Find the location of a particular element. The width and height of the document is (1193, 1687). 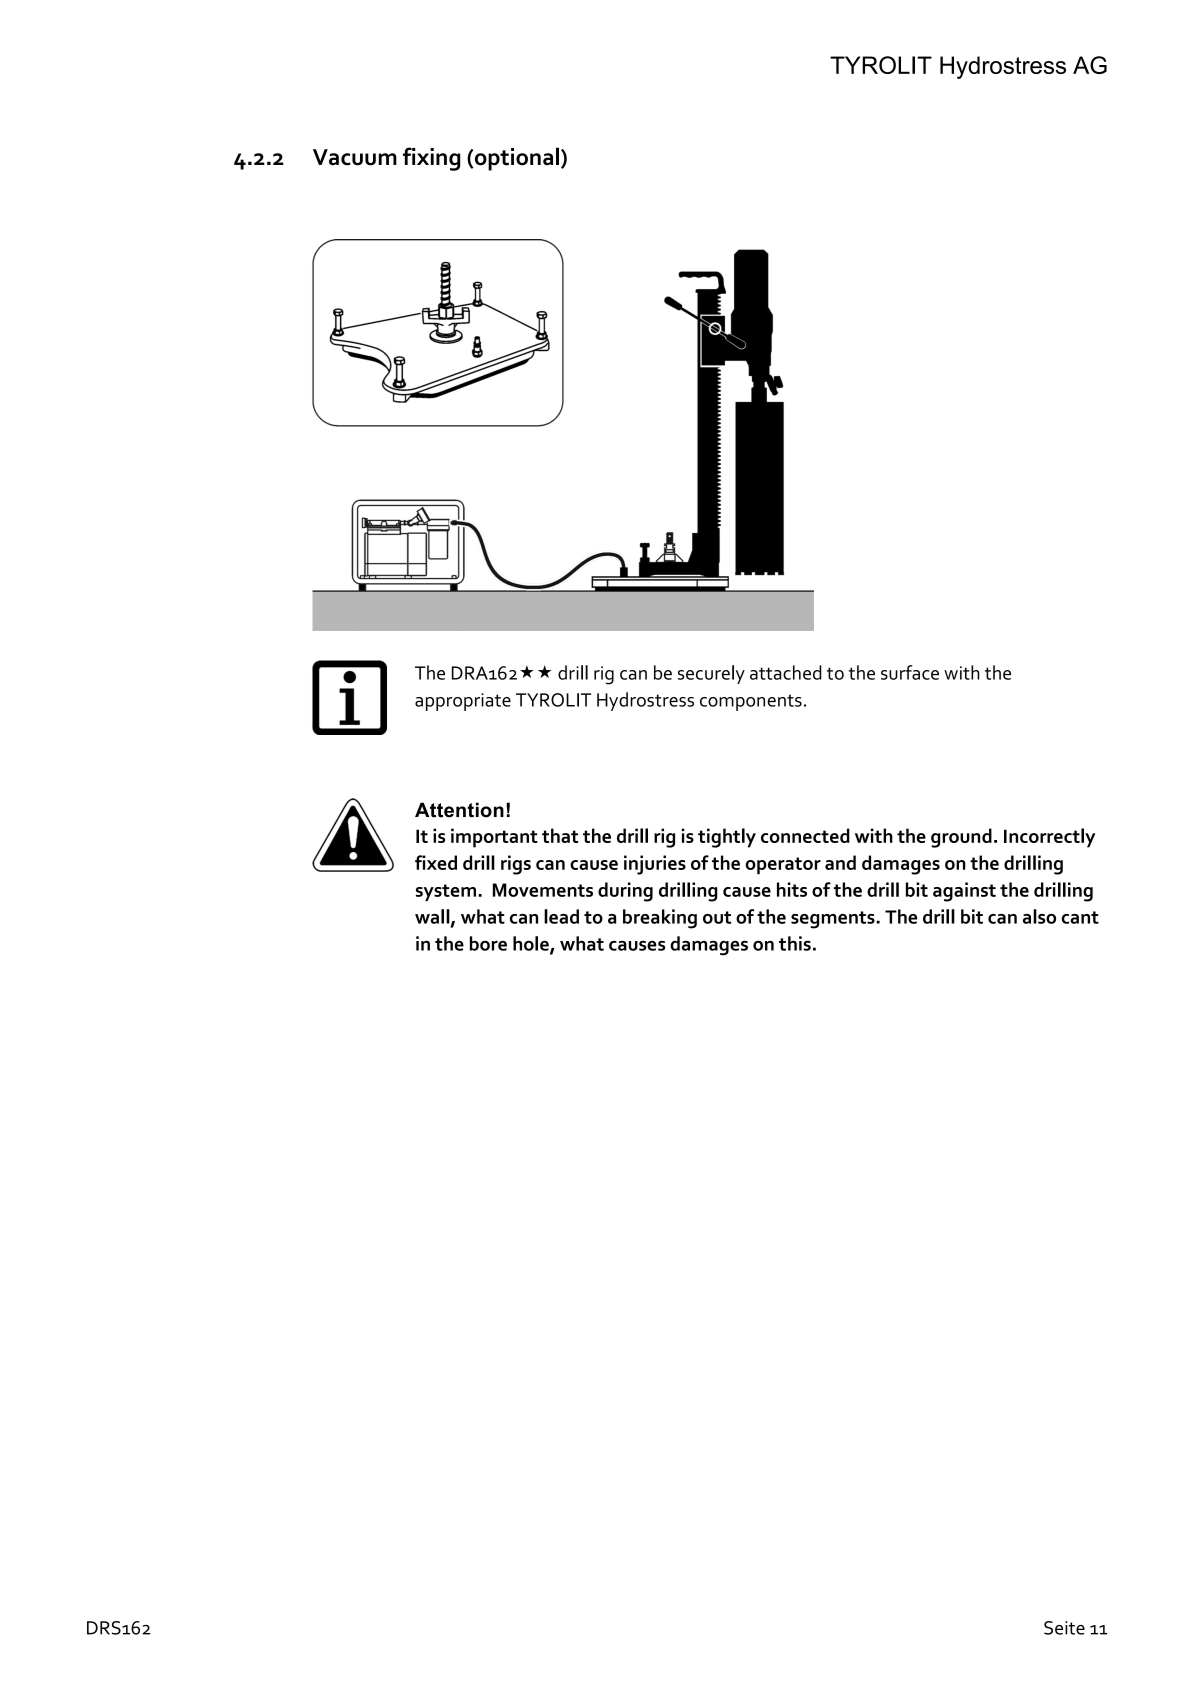

this is located at coordinates (795, 943).
